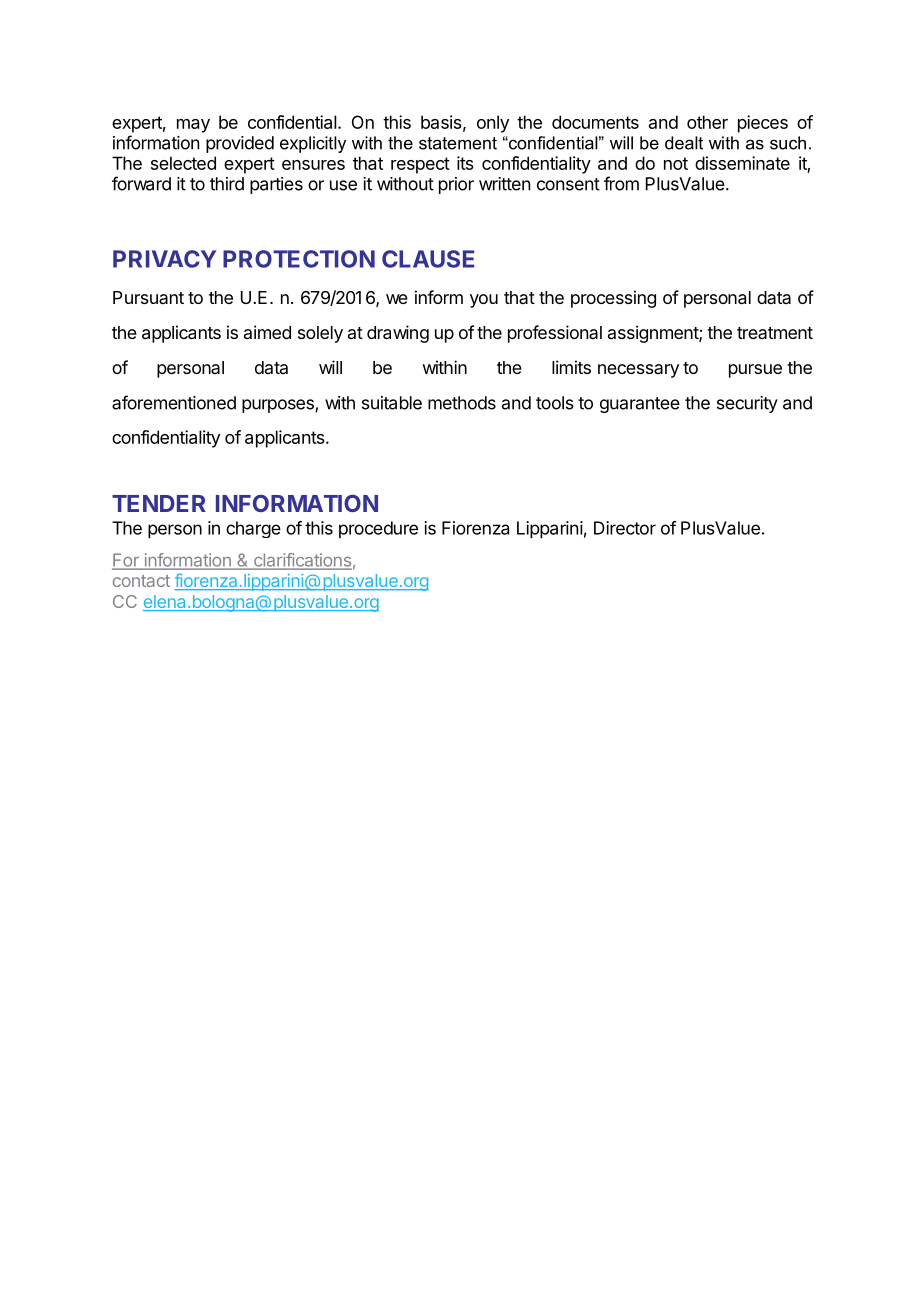 The width and height of the screenshot is (924, 1308). I want to click on aforementioned, so click(174, 402).
